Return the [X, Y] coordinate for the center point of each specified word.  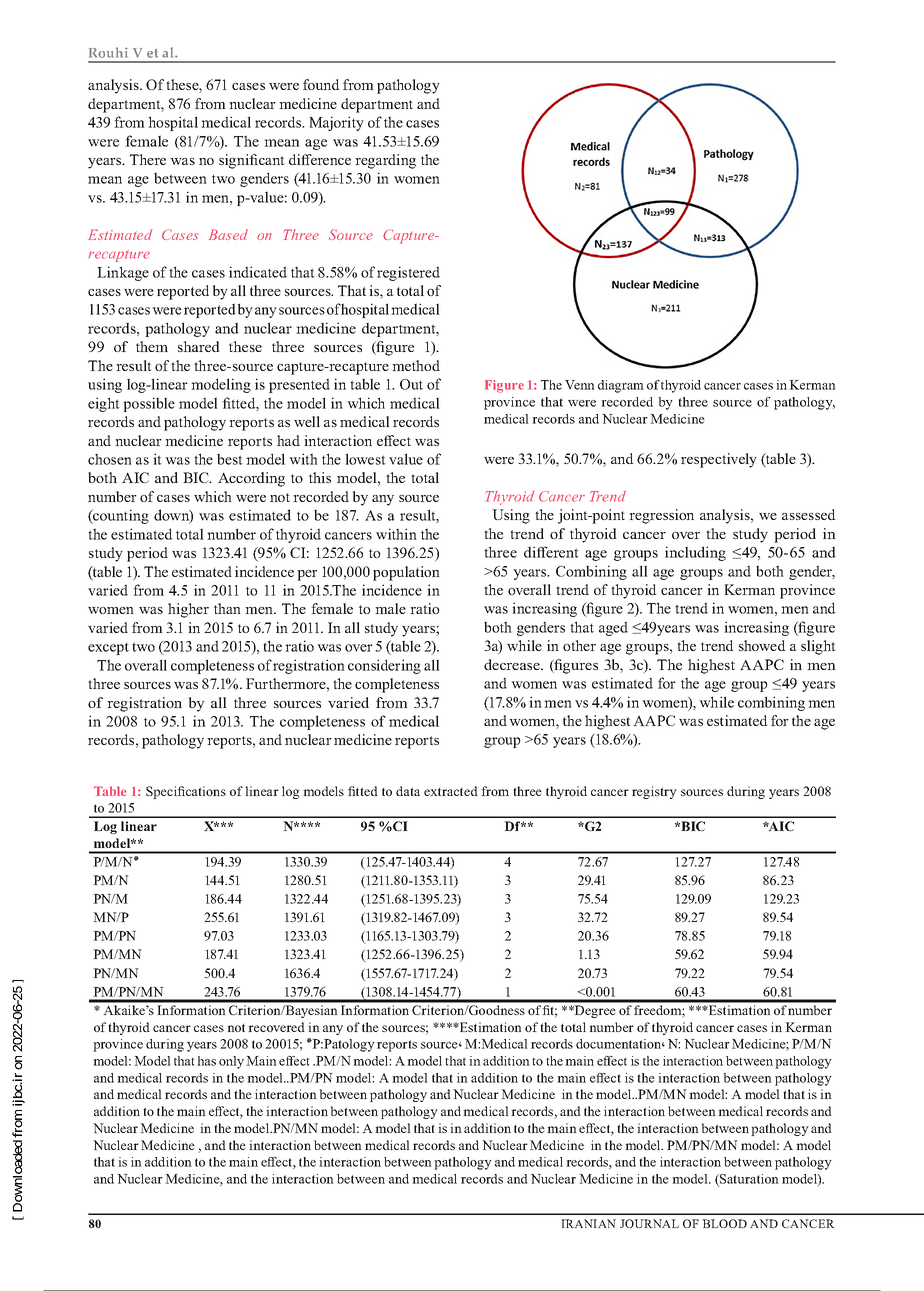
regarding [385, 161]
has [206, 1061]
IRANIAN [588, 1223]
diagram [621, 386]
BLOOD [724, 1223]
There [148, 159]
